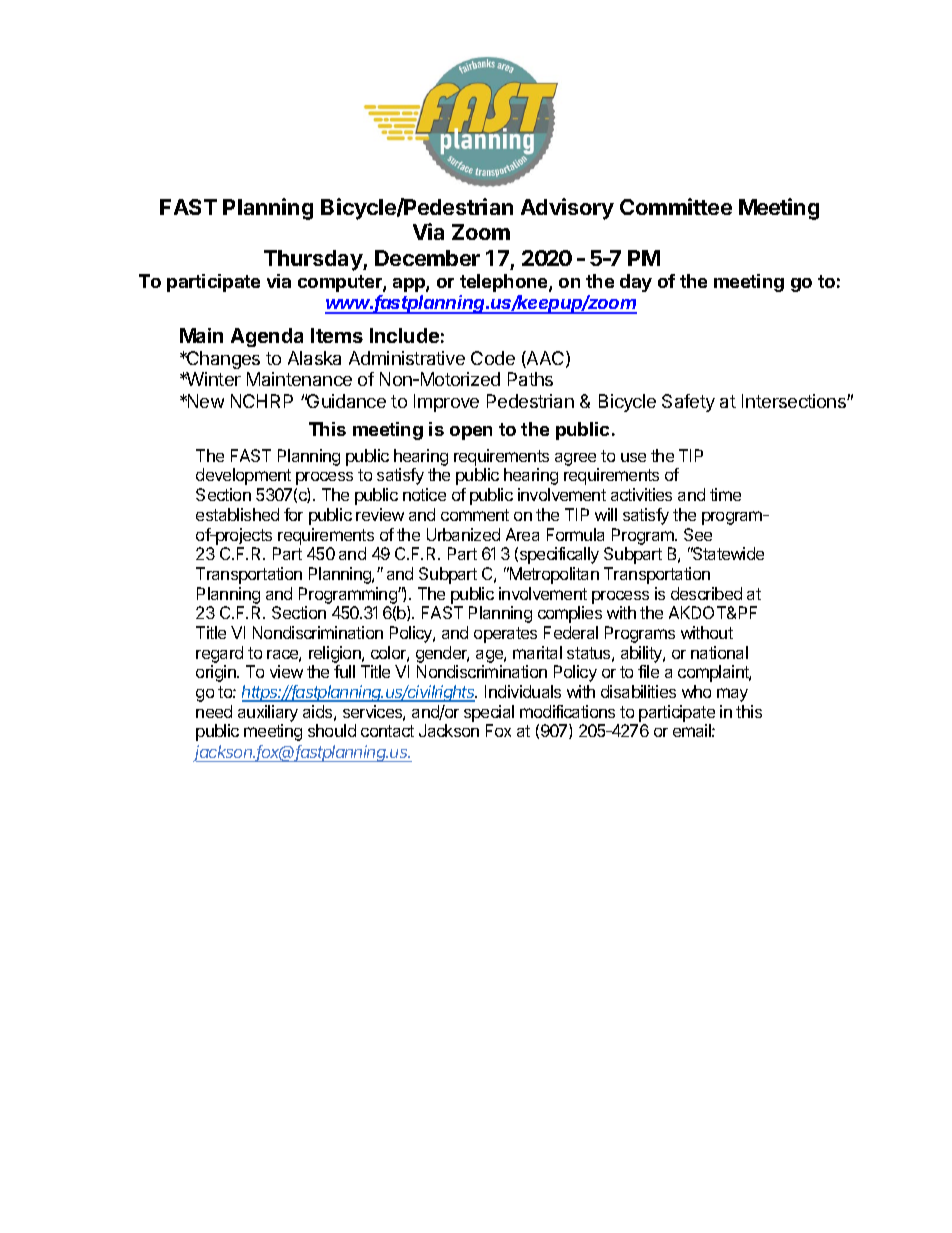 The image size is (952, 1233). Describe the element at coordinates (212, 379) in the document. I see `Winter` at that location.
